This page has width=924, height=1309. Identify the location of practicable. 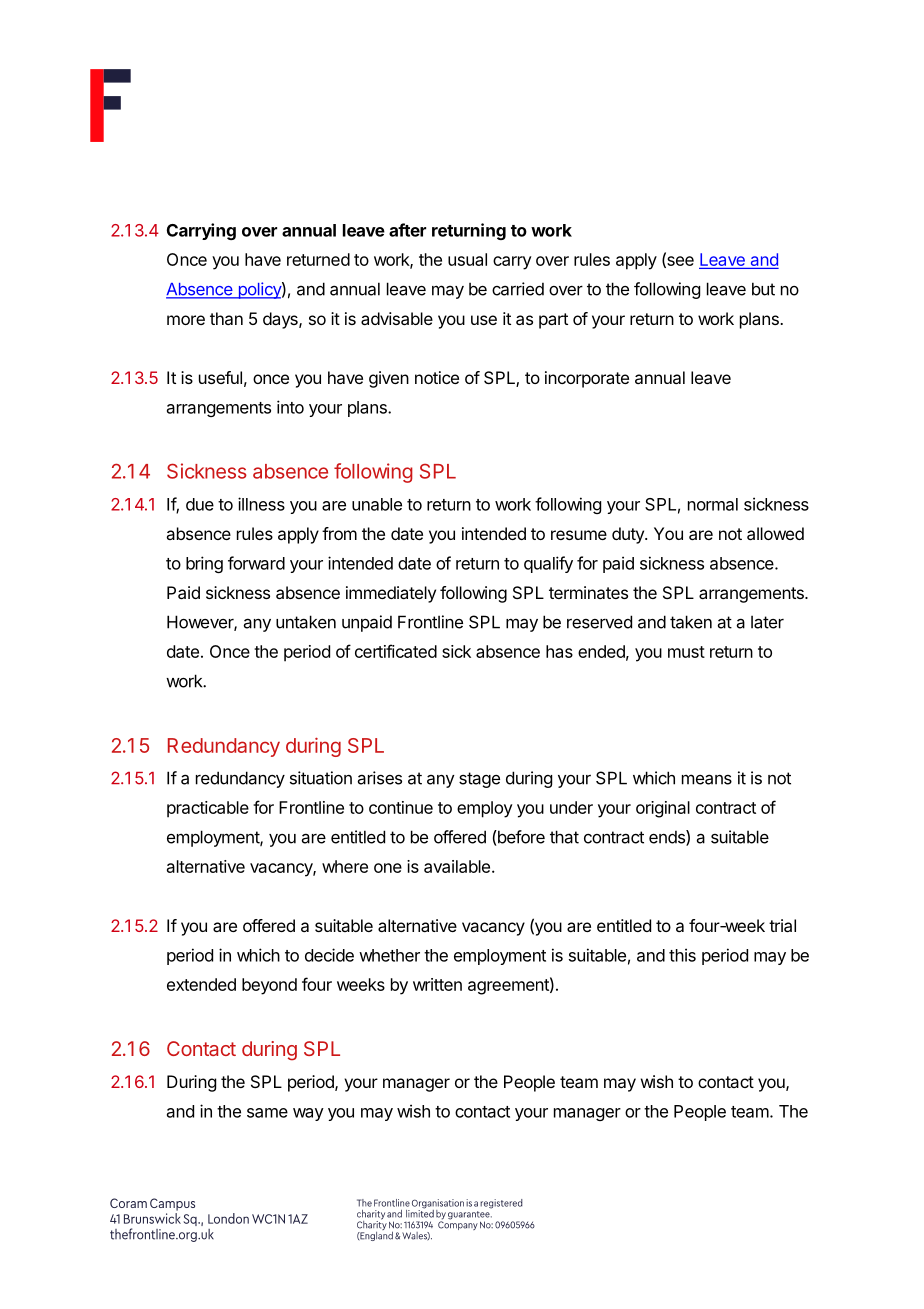
(208, 809).
